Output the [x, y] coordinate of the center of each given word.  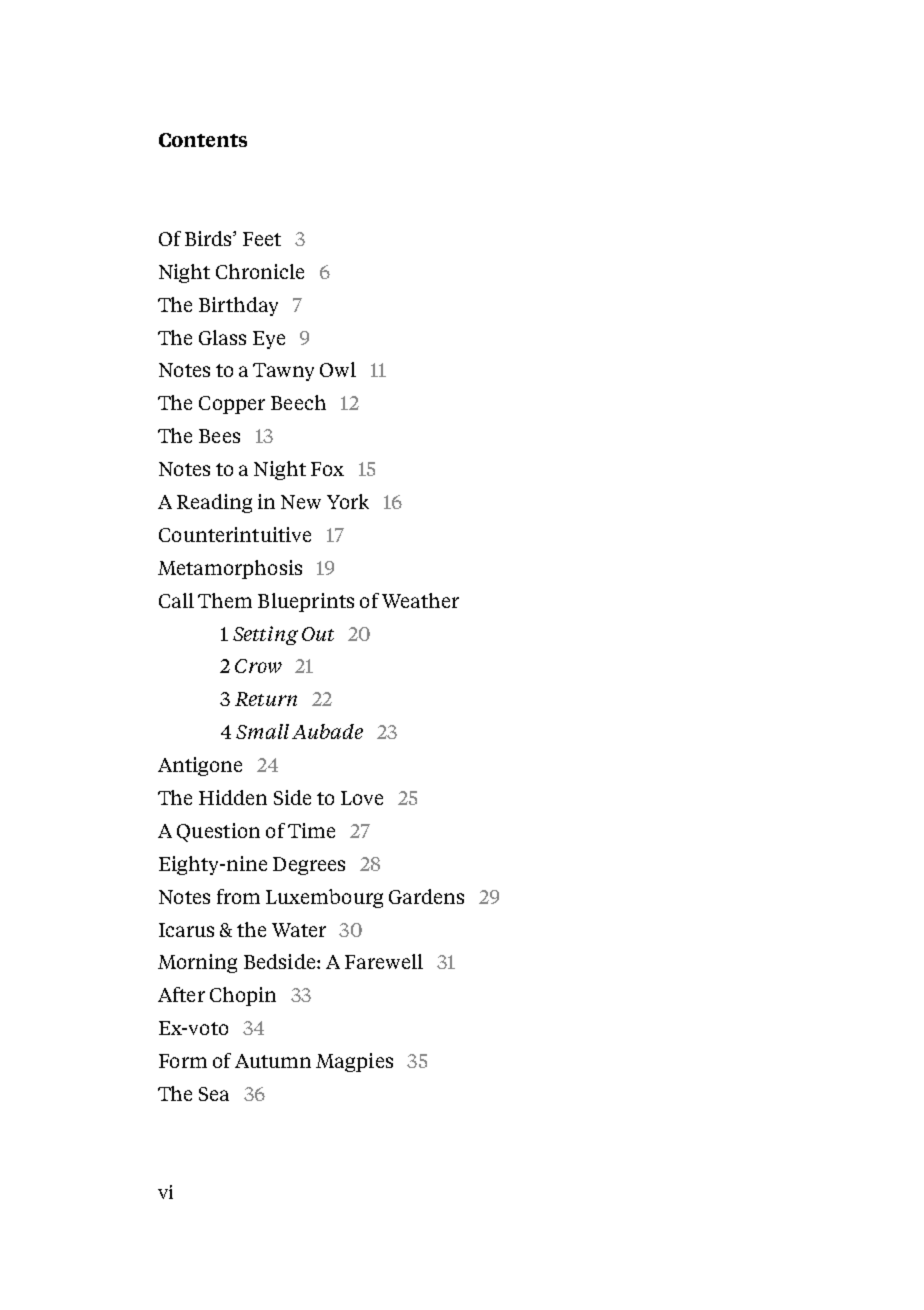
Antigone [200, 766]
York [348, 501]
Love [362, 798]
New [301, 502]
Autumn [273, 1061]
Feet [262, 239]
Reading [214, 503]
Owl [338, 369]
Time [311, 830]
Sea [214, 1094]
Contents [203, 140]
